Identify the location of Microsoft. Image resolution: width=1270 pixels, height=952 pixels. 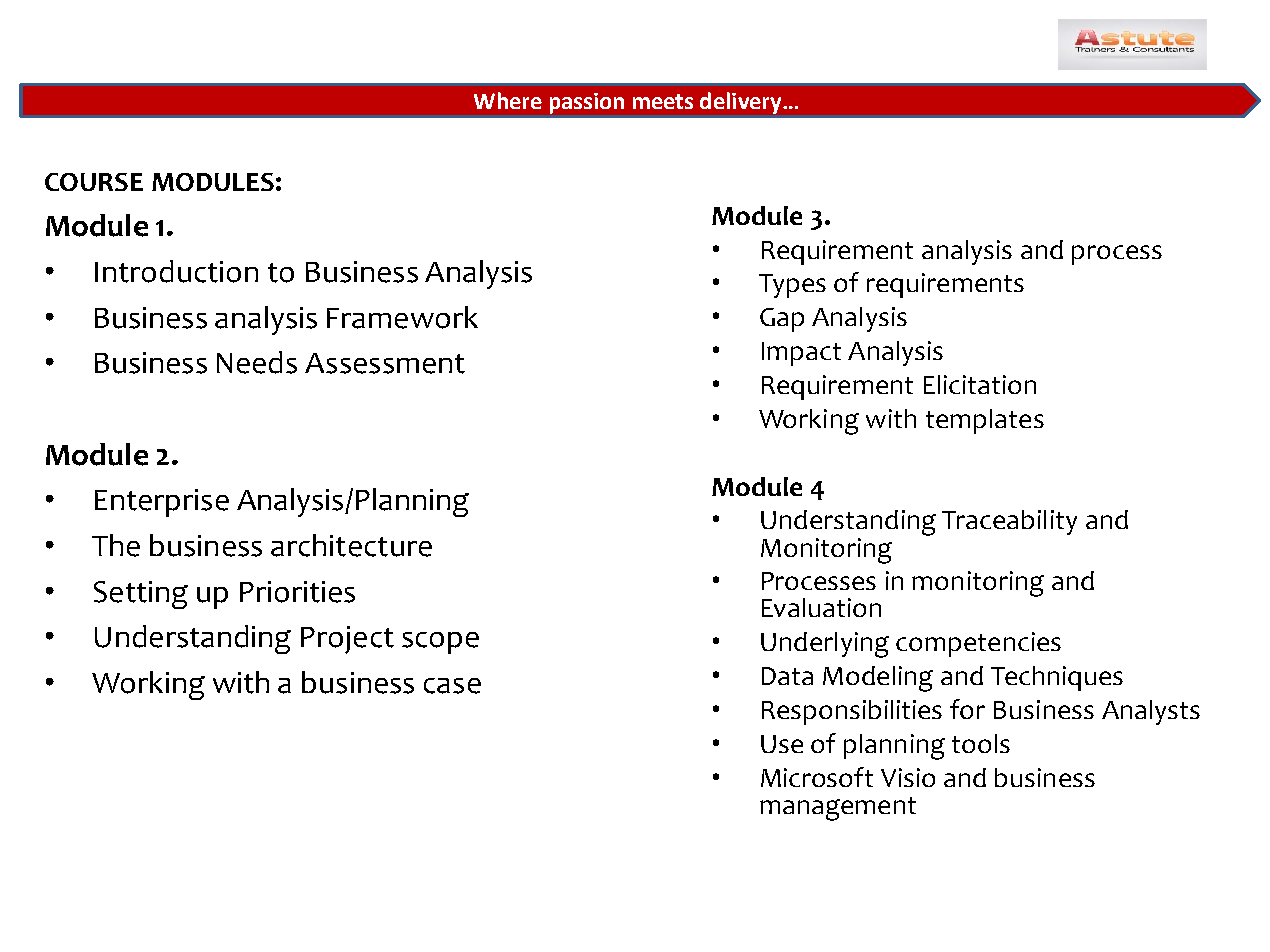
(817, 777).
